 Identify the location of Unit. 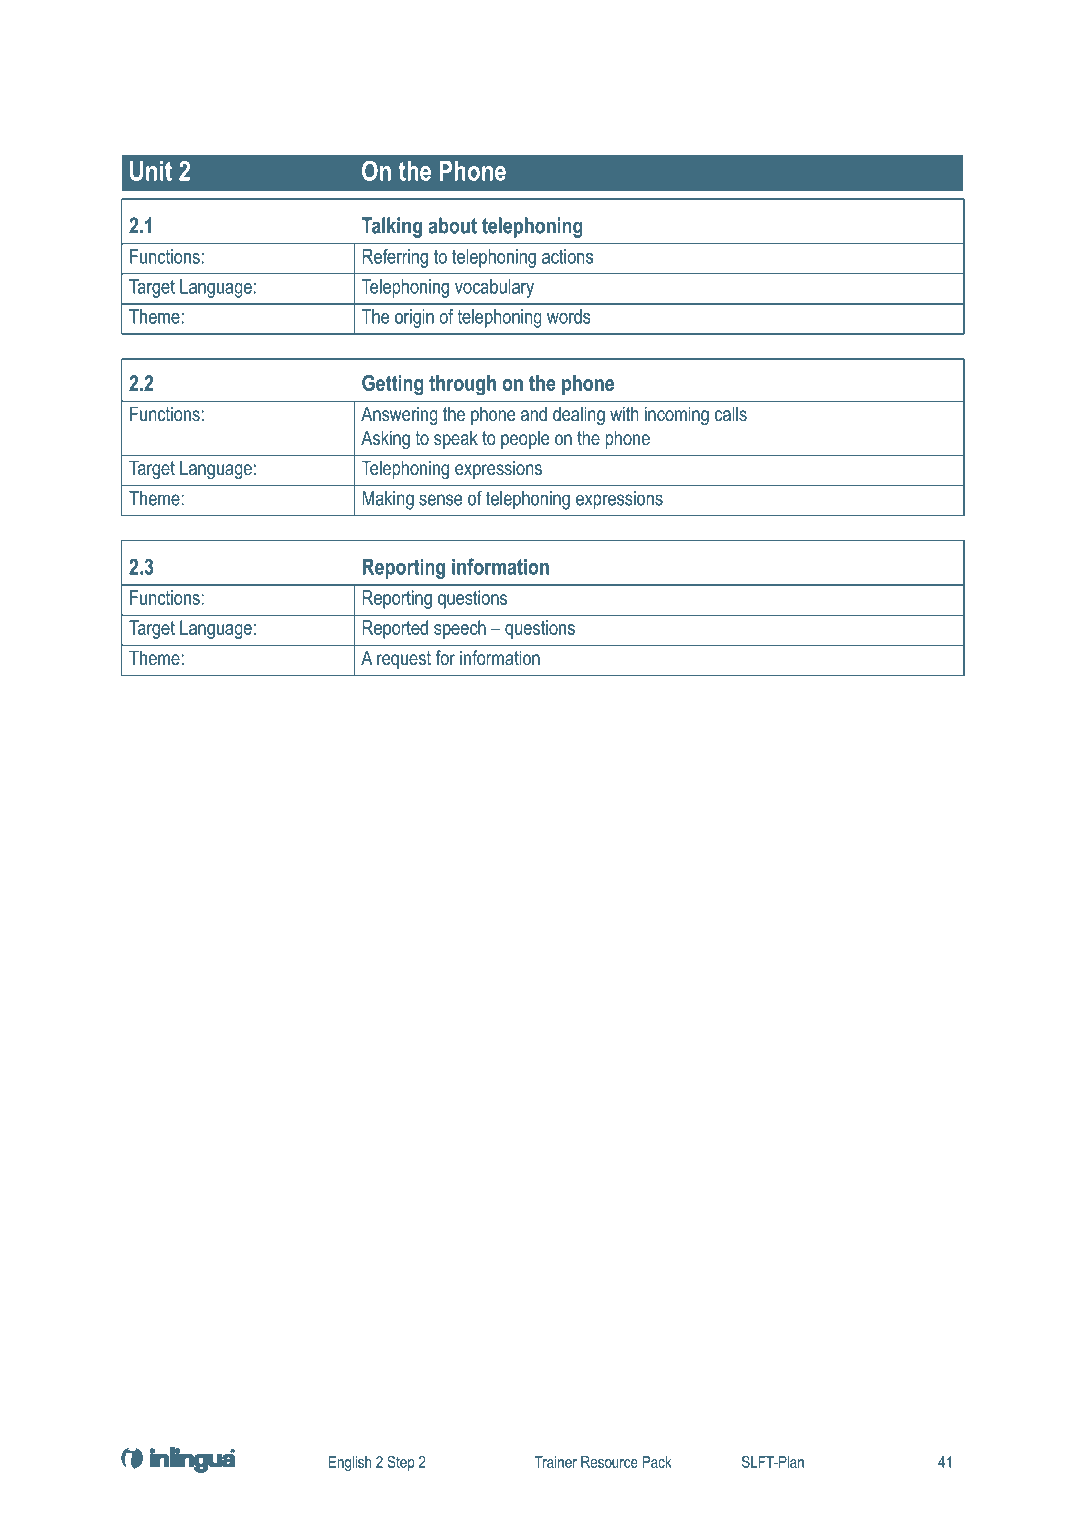
(151, 171).
